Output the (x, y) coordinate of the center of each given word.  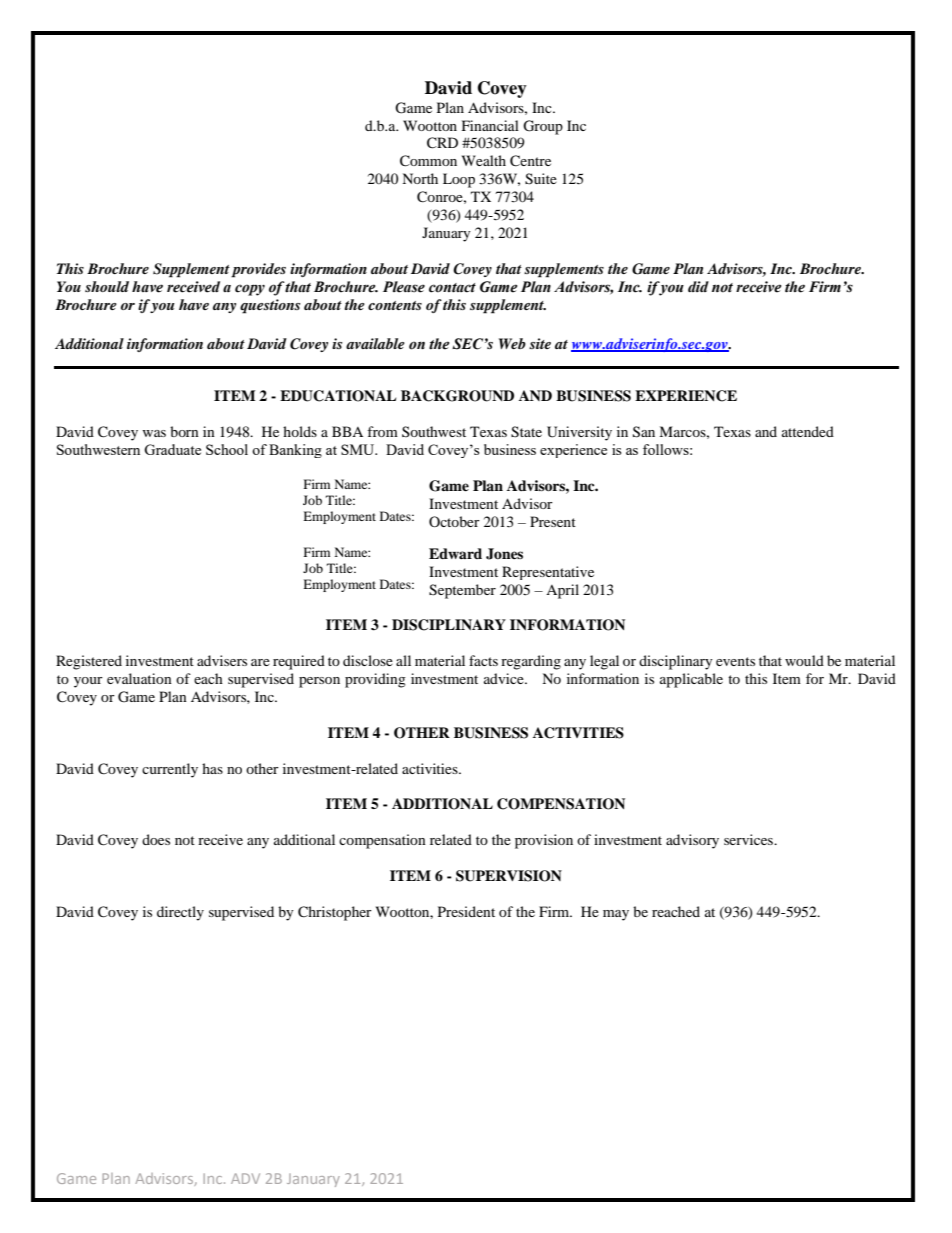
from (382, 431)
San (644, 432)
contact (452, 288)
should (107, 286)
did (698, 286)
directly (180, 913)
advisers (222, 660)
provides (258, 270)
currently (170, 770)
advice (505, 678)
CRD (442, 143)
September (462, 591)
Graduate (172, 449)
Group (543, 127)
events (735, 661)
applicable (691, 680)
